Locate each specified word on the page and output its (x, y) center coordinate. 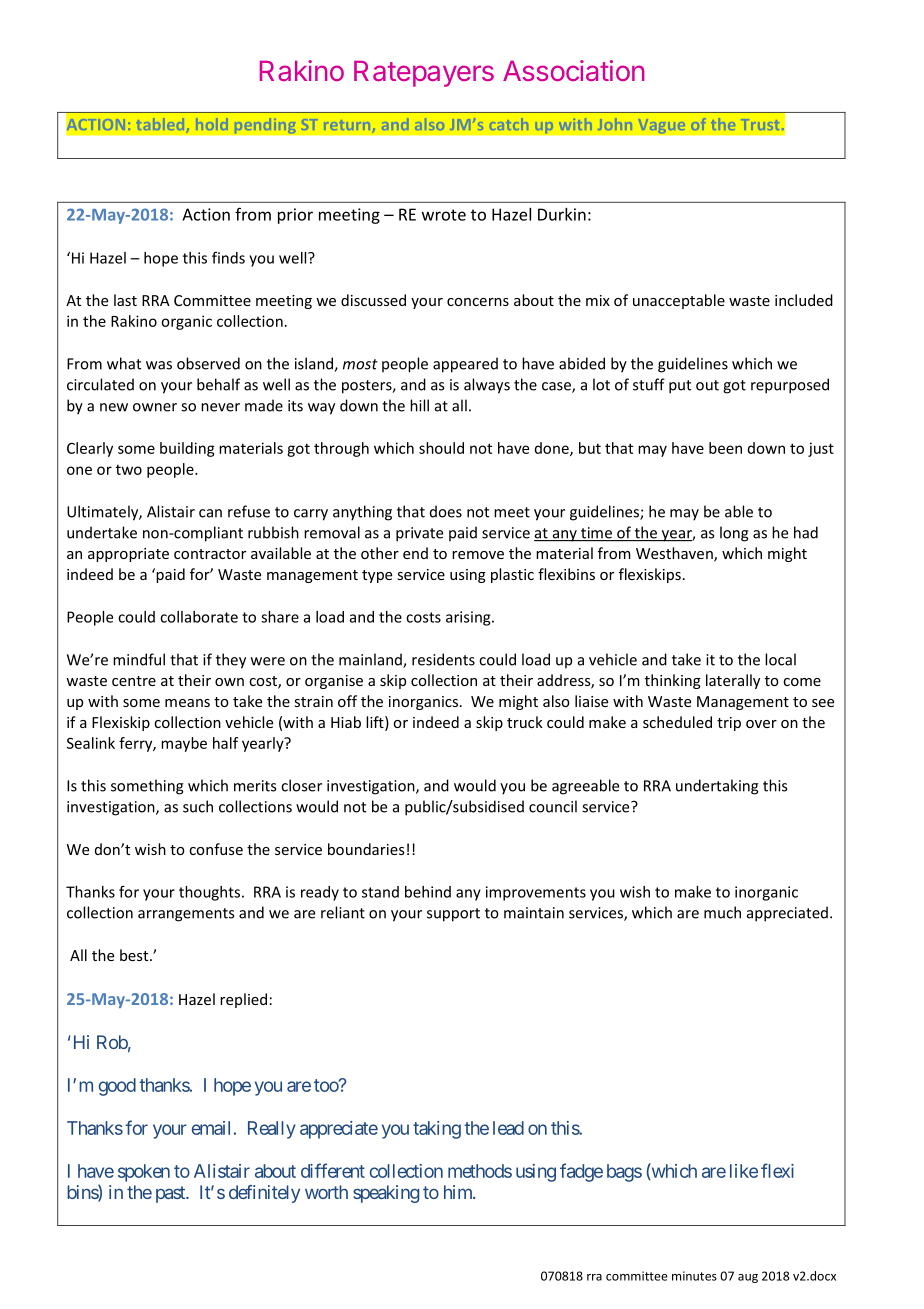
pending (265, 126)
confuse (216, 849)
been (725, 448)
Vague (662, 126)
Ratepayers (424, 73)
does (446, 511)
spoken (144, 1173)
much (722, 912)
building (187, 449)
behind (428, 892)
